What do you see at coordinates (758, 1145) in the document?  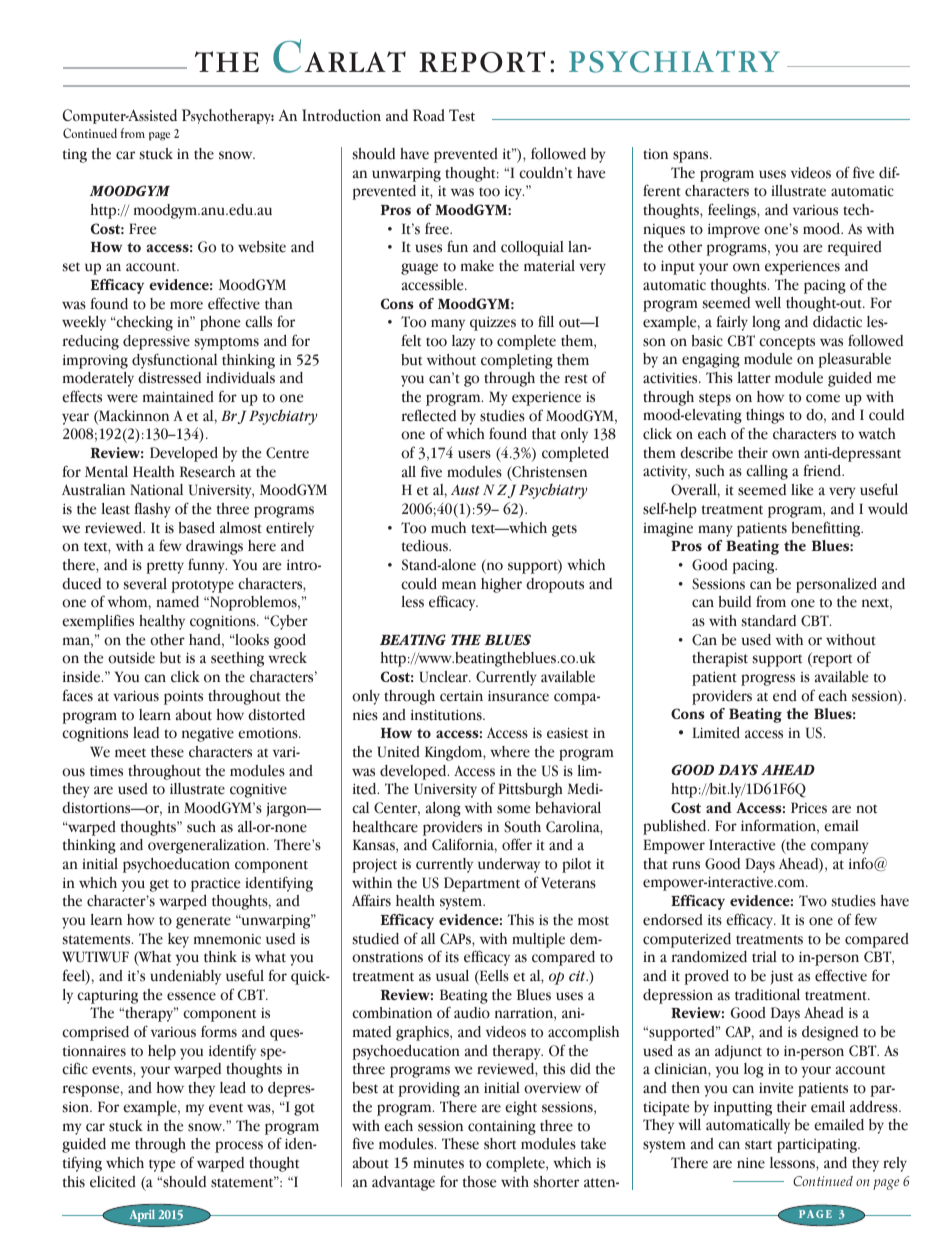 I see `start` at bounding box center [758, 1145].
